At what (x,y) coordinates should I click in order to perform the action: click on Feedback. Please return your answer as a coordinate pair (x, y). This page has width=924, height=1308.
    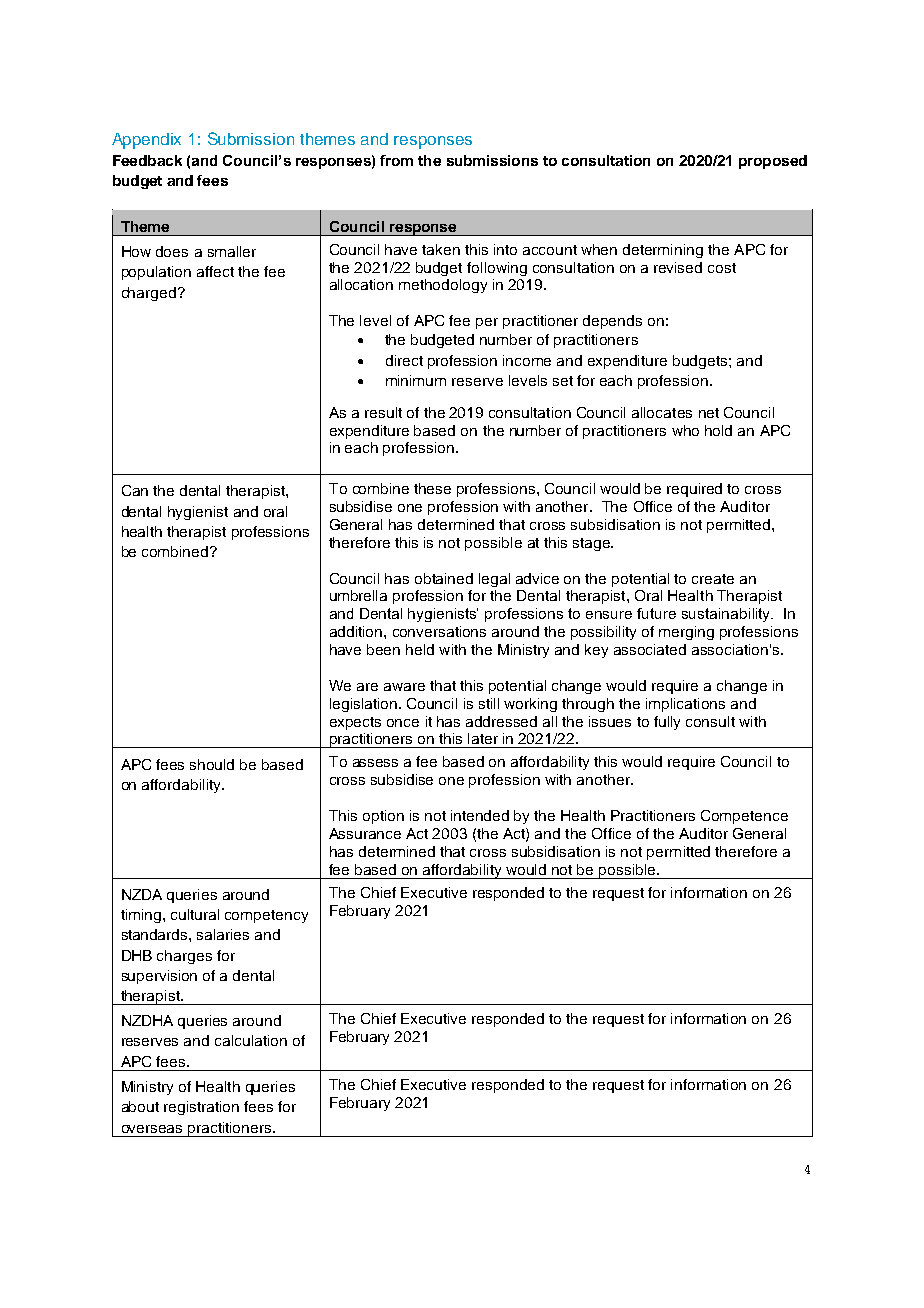
    Looking at the image, I should click on (147, 160).
